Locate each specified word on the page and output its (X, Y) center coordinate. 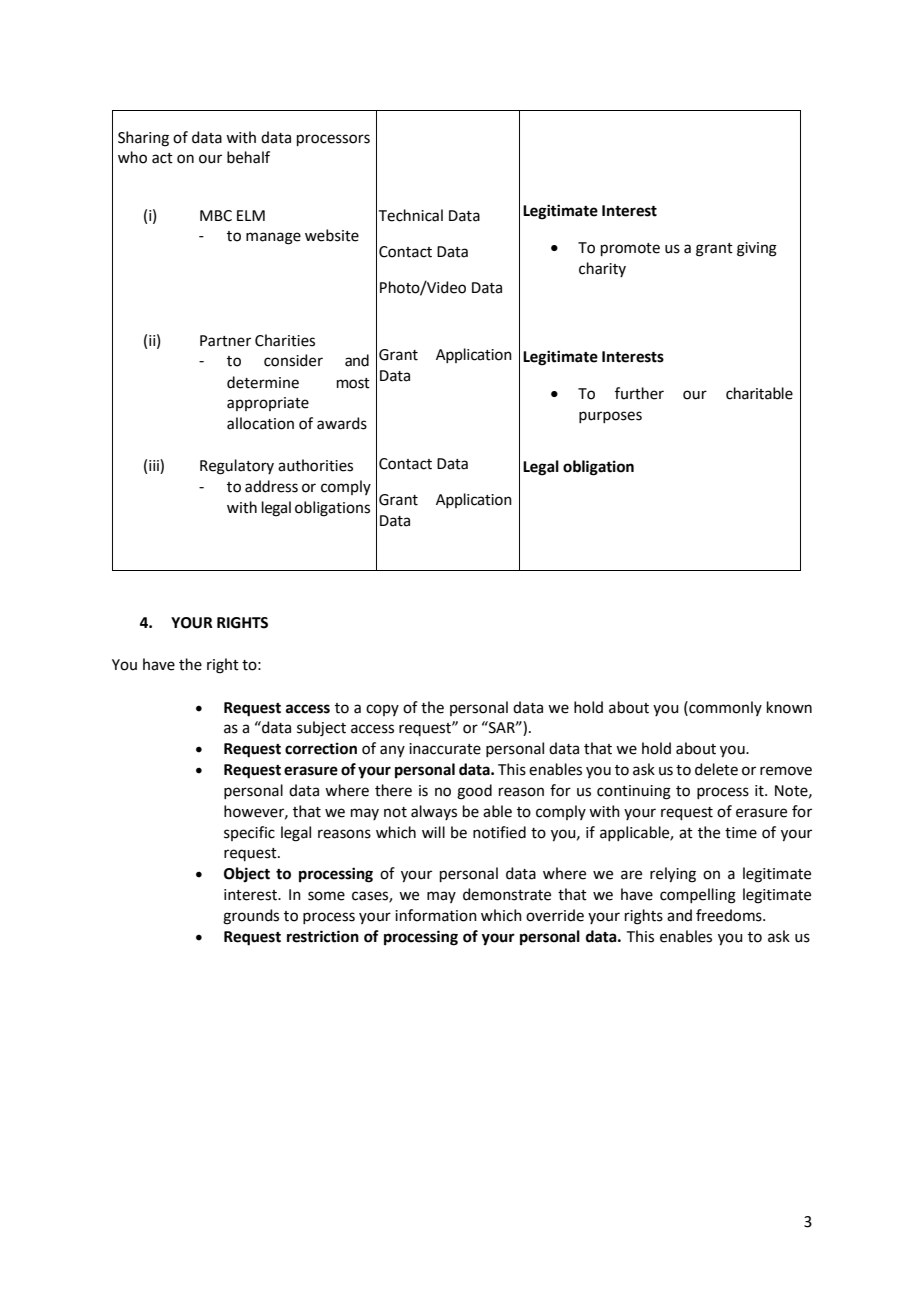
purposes (610, 417)
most (353, 383)
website (332, 235)
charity (602, 269)
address (271, 486)
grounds (251, 917)
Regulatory (237, 467)
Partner (225, 341)
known (789, 707)
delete (716, 769)
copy (382, 710)
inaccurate (445, 749)
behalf (248, 157)
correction (321, 748)
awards (342, 423)
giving (757, 249)
